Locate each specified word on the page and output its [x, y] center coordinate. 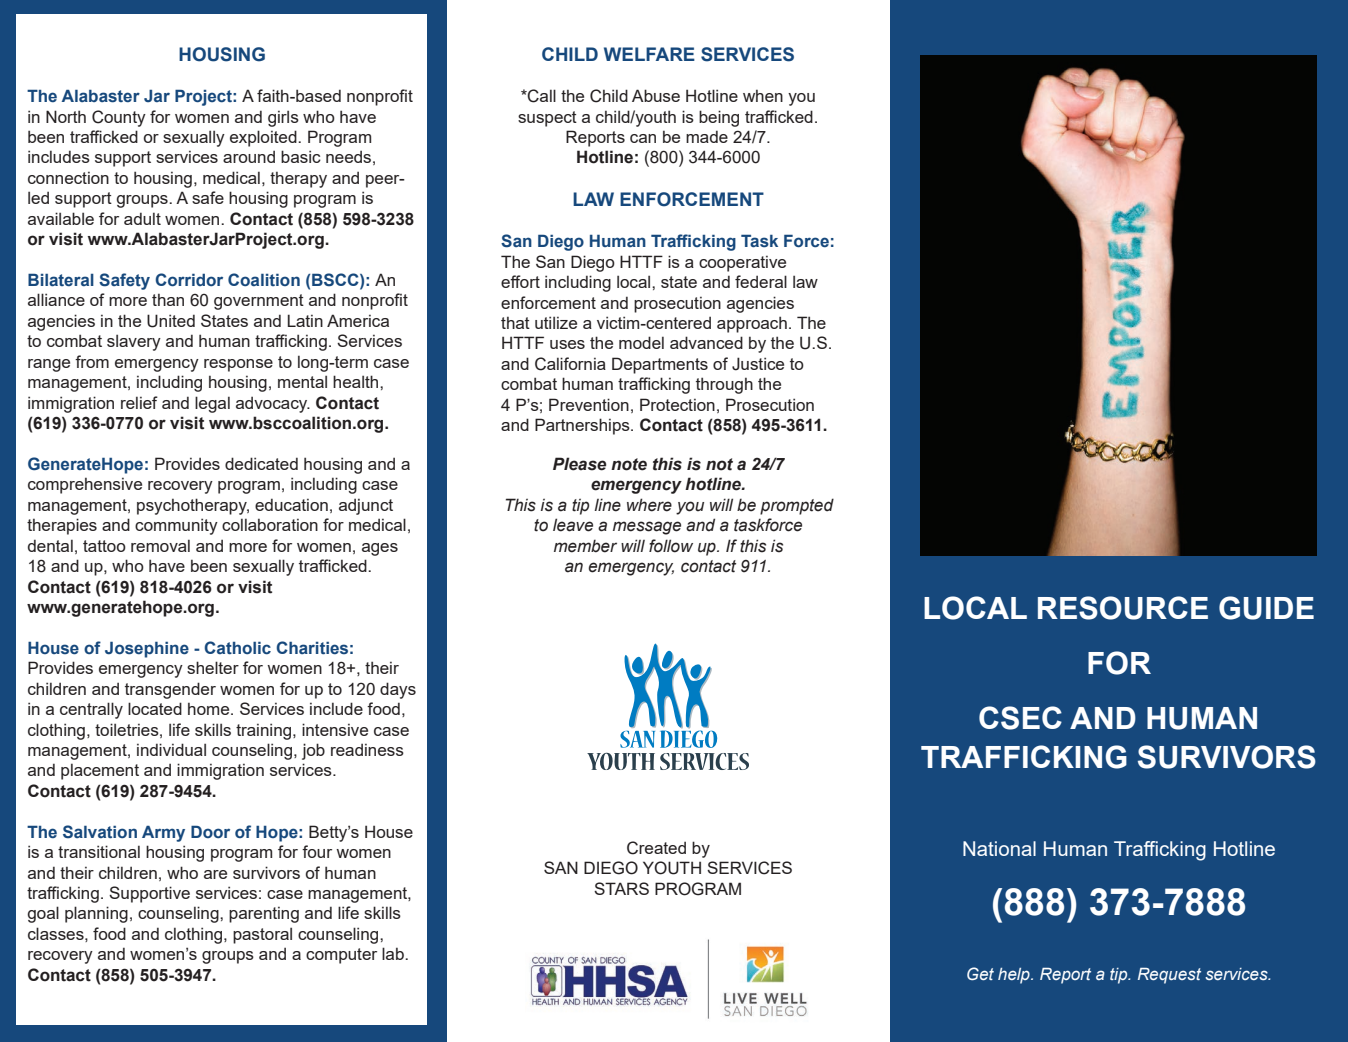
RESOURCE [1123, 608]
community [176, 526]
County [119, 118]
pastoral [262, 935]
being [719, 118]
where [649, 505]
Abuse [656, 95]
